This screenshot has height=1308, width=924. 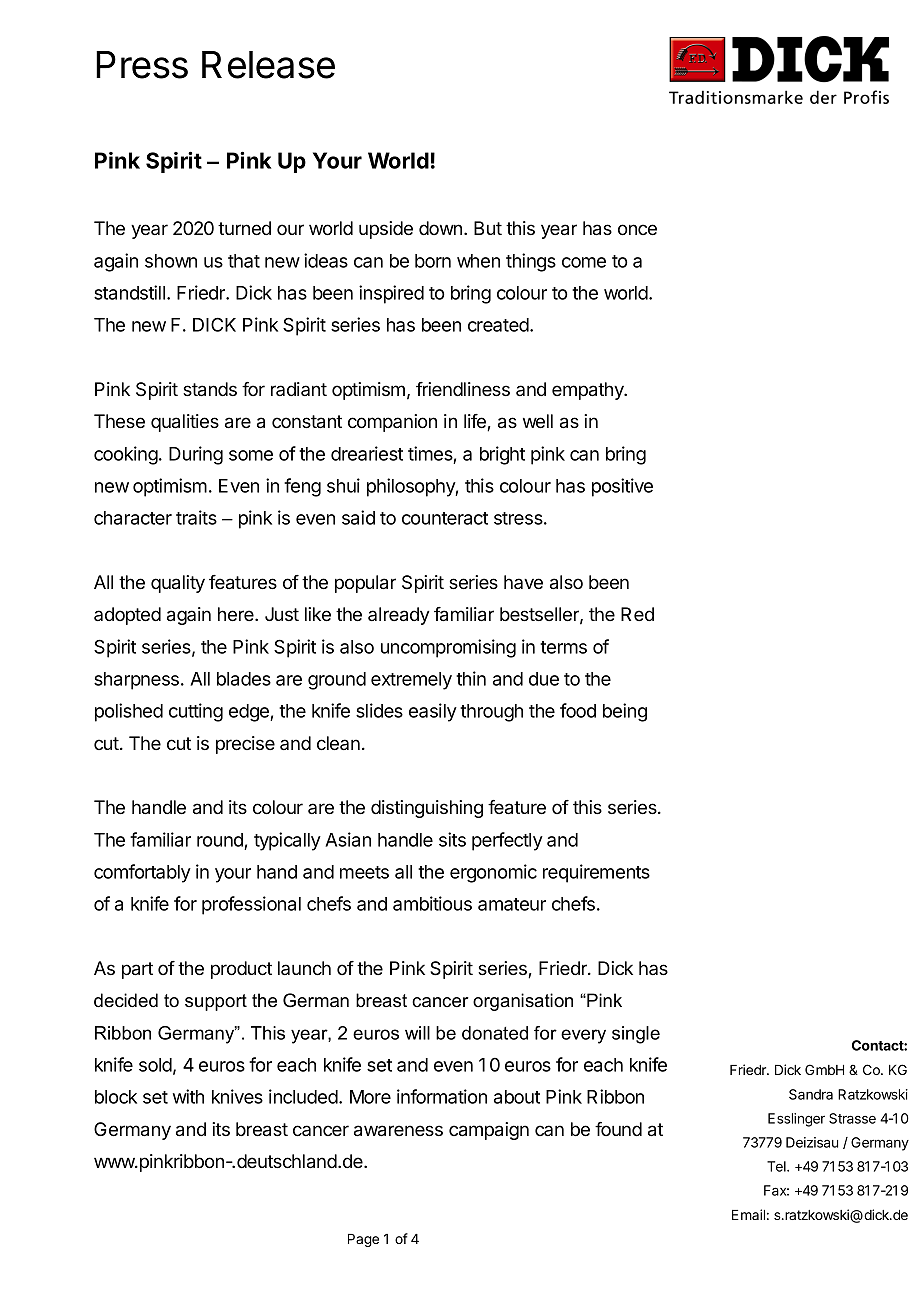 I want to click on with, so click(x=188, y=1096).
